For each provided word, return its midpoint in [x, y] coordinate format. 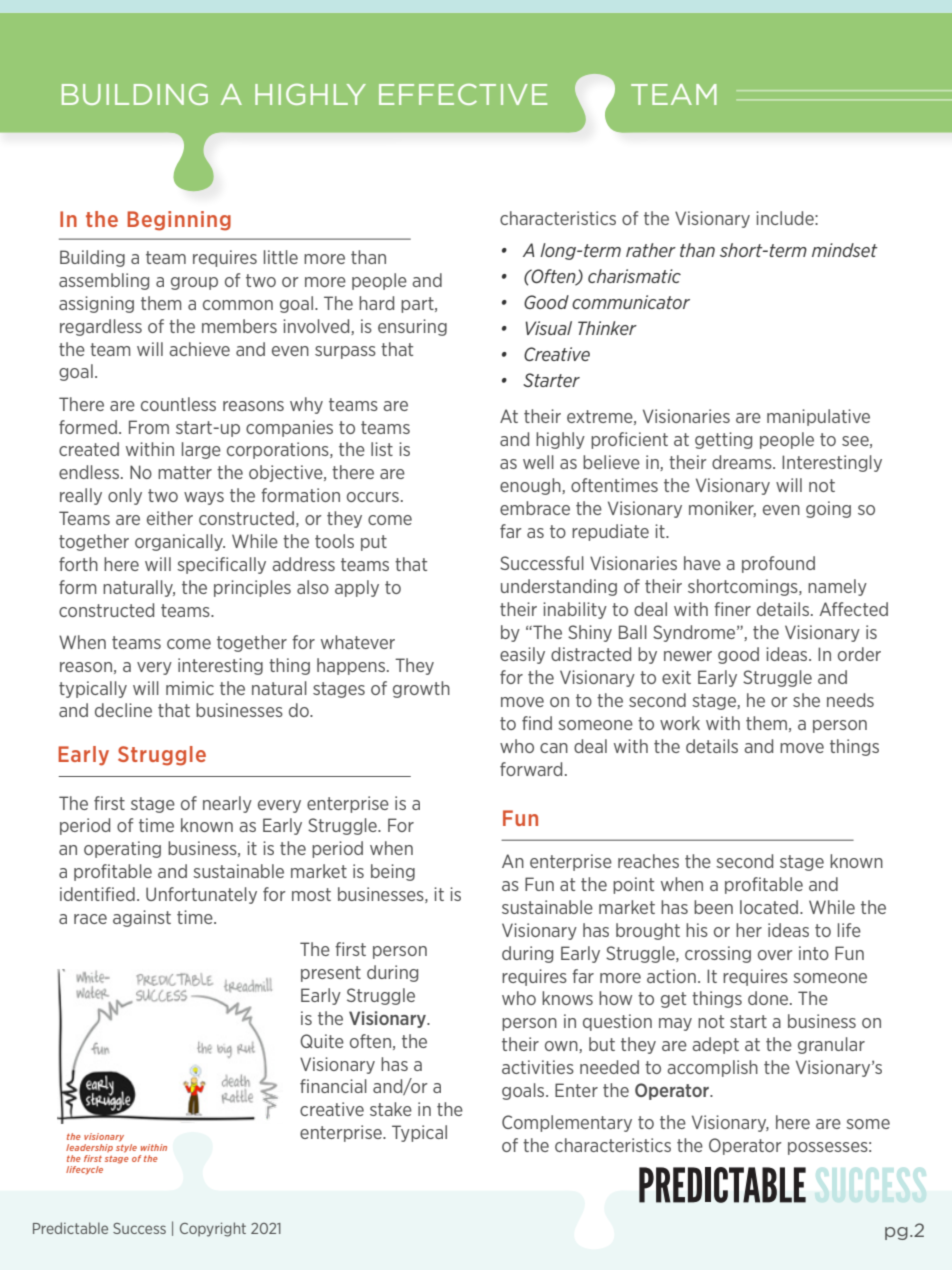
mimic [190, 688]
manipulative [818, 417]
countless [178, 404]
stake [391, 1109]
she [806, 700]
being [393, 872]
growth [421, 689]
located [770, 907]
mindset [845, 250]
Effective [463, 94]
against [142, 918]
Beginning [179, 221]
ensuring [412, 327]
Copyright [213, 1229]
